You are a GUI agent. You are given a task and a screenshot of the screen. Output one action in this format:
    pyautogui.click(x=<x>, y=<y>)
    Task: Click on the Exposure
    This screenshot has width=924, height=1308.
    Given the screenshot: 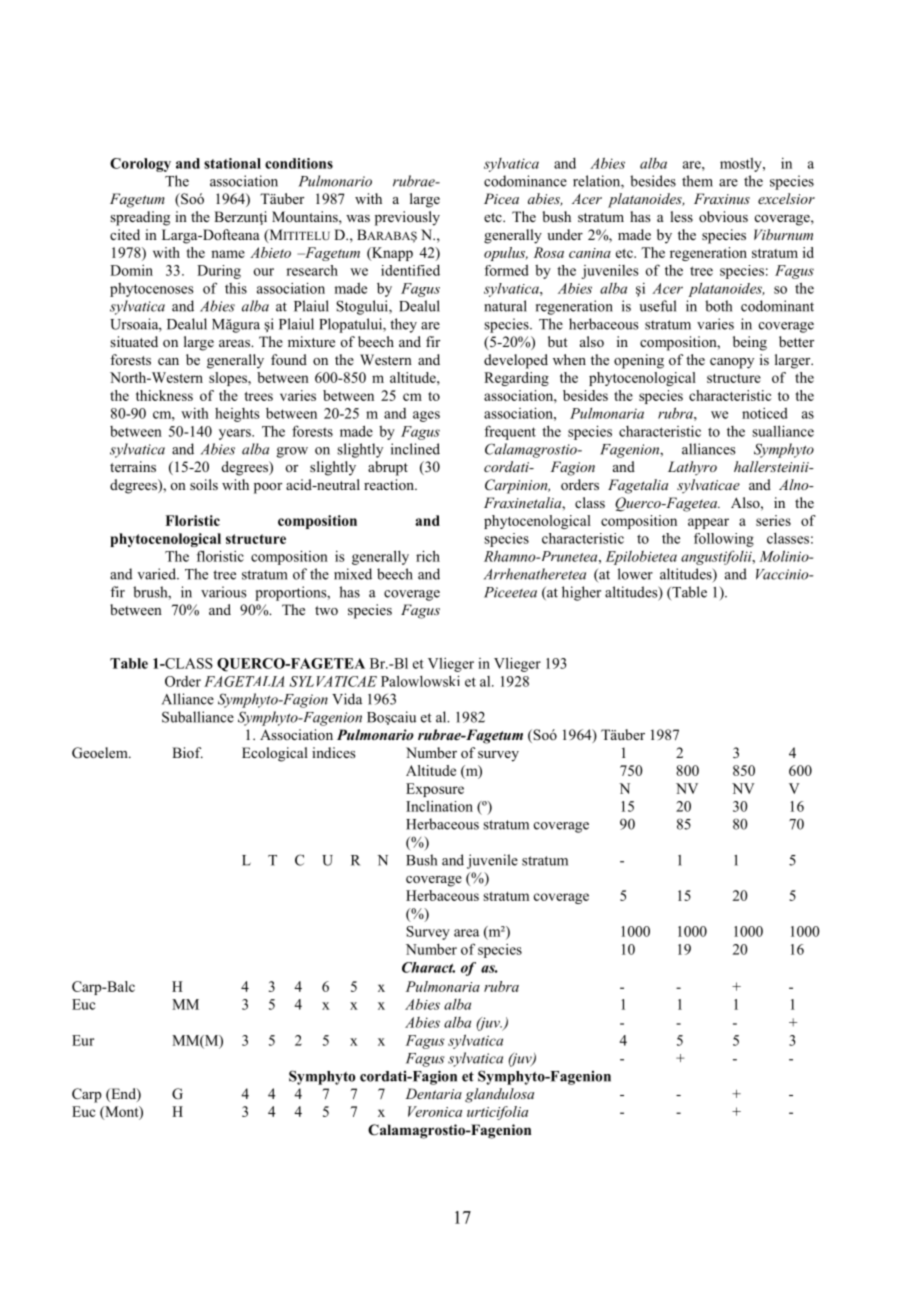 What is the action you would take?
    pyautogui.click(x=435, y=790)
